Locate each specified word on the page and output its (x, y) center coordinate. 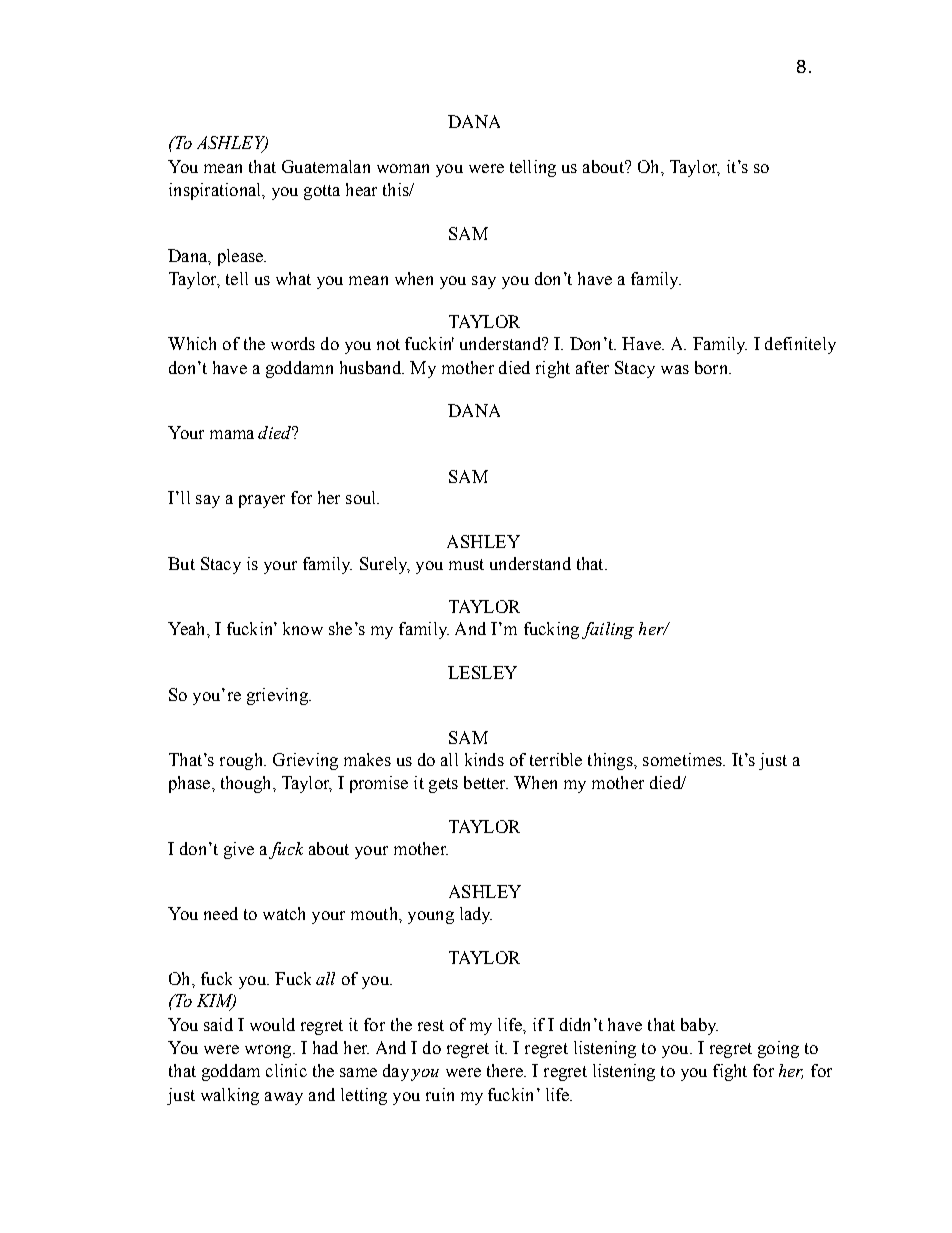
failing (608, 630)
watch (284, 913)
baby (699, 1026)
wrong (269, 1051)
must (466, 564)
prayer (262, 501)
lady (476, 915)
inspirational (216, 191)
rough (242, 761)
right (553, 369)
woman (403, 168)
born (712, 367)
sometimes (683, 759)
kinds (484, 759)
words (293, 343)
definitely (800, 345)
